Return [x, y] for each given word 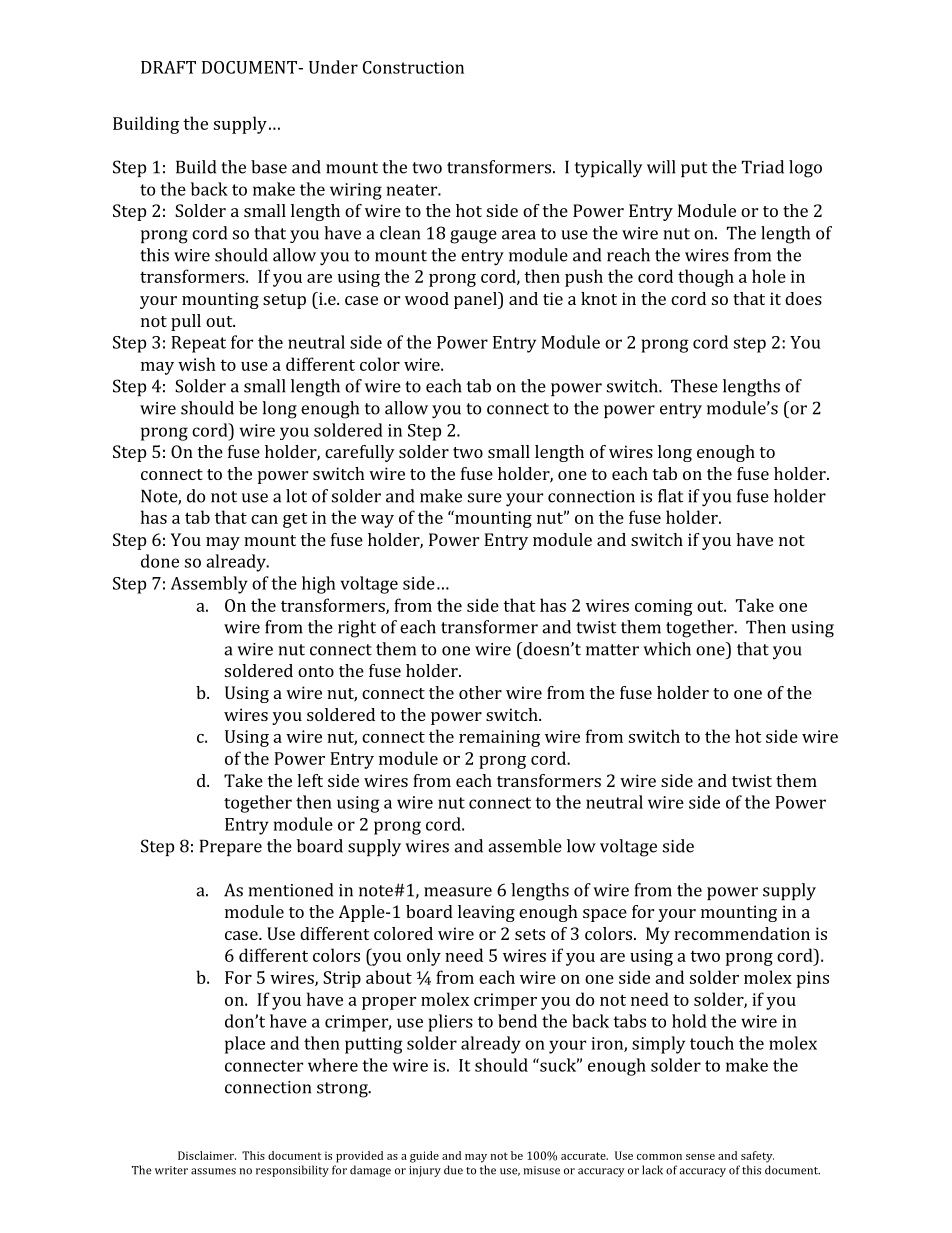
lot [296, 496]
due [453, 1170]
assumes [213, 1171]
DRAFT [168, 67]
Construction [413, 67]
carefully [360, 453]
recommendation [742, 933]
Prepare [231, 847]
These [694, 386]
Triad [763, 167]
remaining [499, 738]
